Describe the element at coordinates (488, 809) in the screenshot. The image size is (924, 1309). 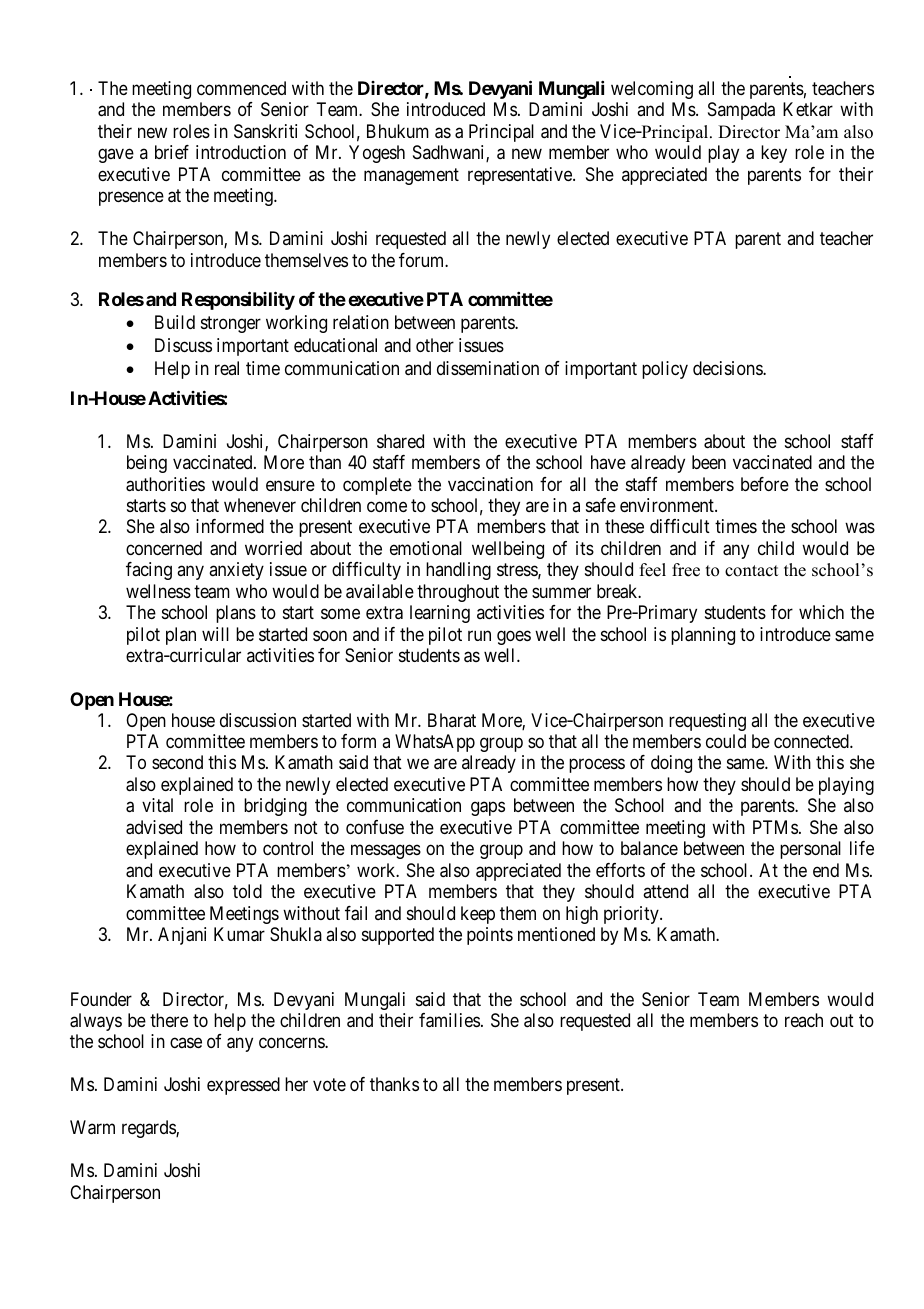
I see `gaps` at that location.
